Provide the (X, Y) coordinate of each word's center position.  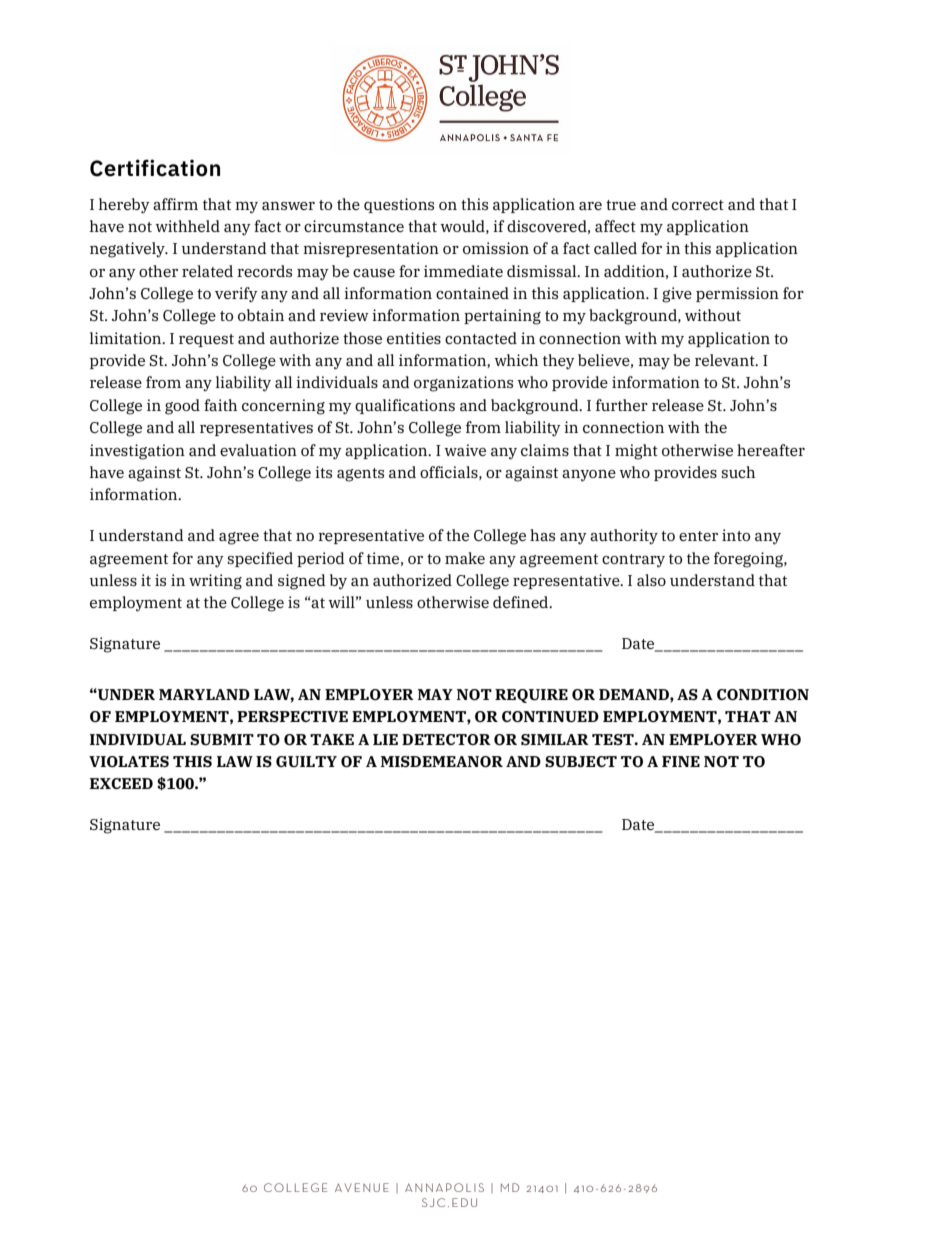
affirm (175, 204)
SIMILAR (555, 739)
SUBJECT (581, 761)
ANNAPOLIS (444, 1187)
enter (698, 536)
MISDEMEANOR (442, 761)
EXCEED (121, 783)
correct (698, 205)
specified (260, 559)
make (465, 558)
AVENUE (362, 1187)
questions (399, 205)
